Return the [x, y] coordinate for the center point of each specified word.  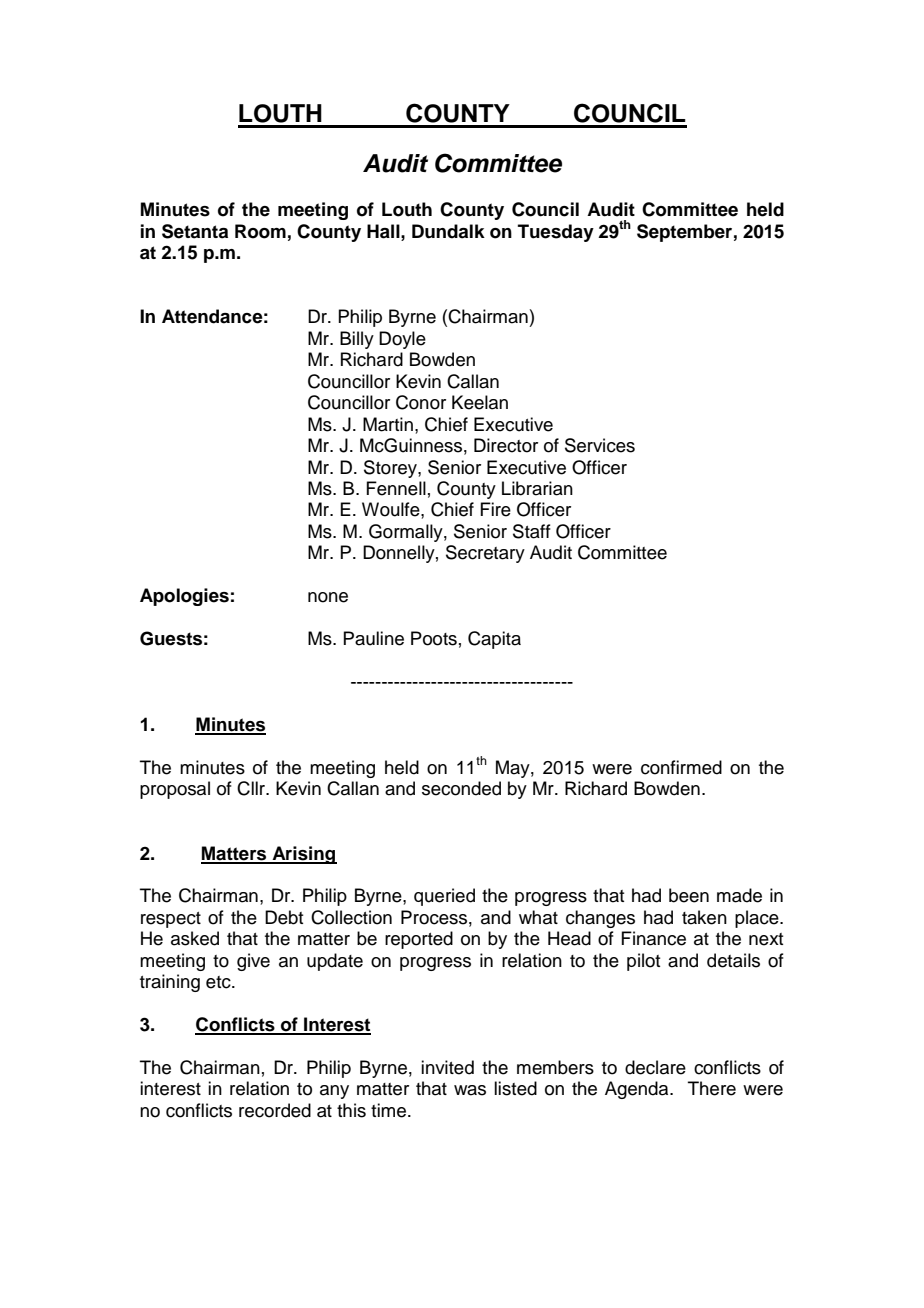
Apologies [184, 597]
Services [600, 445]
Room [260, 231]
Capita [494, 640]
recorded [275, 1110]
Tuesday [556, 233]
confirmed [681, 767]
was [470, 1090]
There [712, 1088]
